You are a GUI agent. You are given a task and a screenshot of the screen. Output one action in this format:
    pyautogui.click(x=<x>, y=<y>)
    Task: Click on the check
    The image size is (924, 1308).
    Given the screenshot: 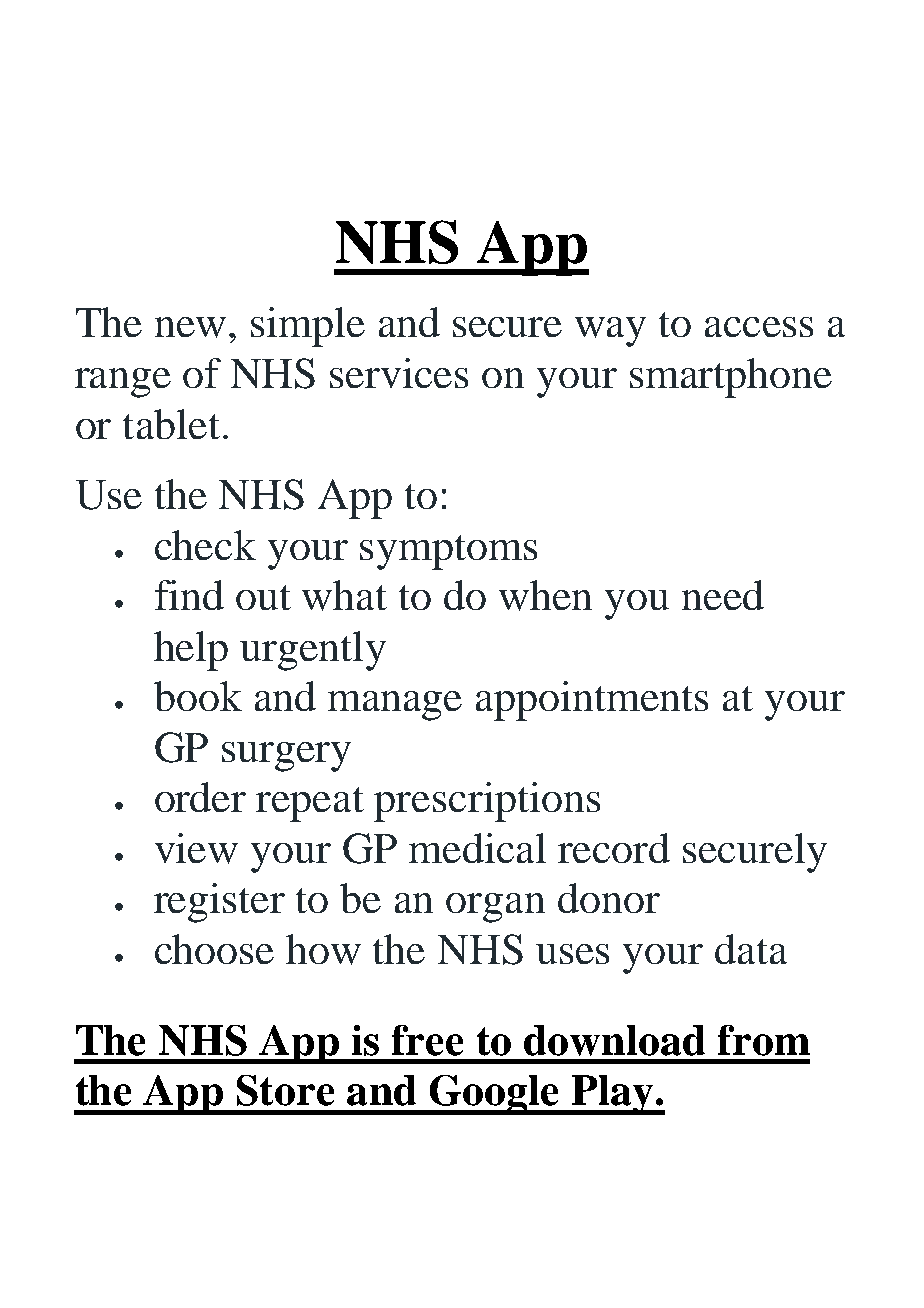 What is the action you would take?
    pyautogui.click(x=205, y=545)
